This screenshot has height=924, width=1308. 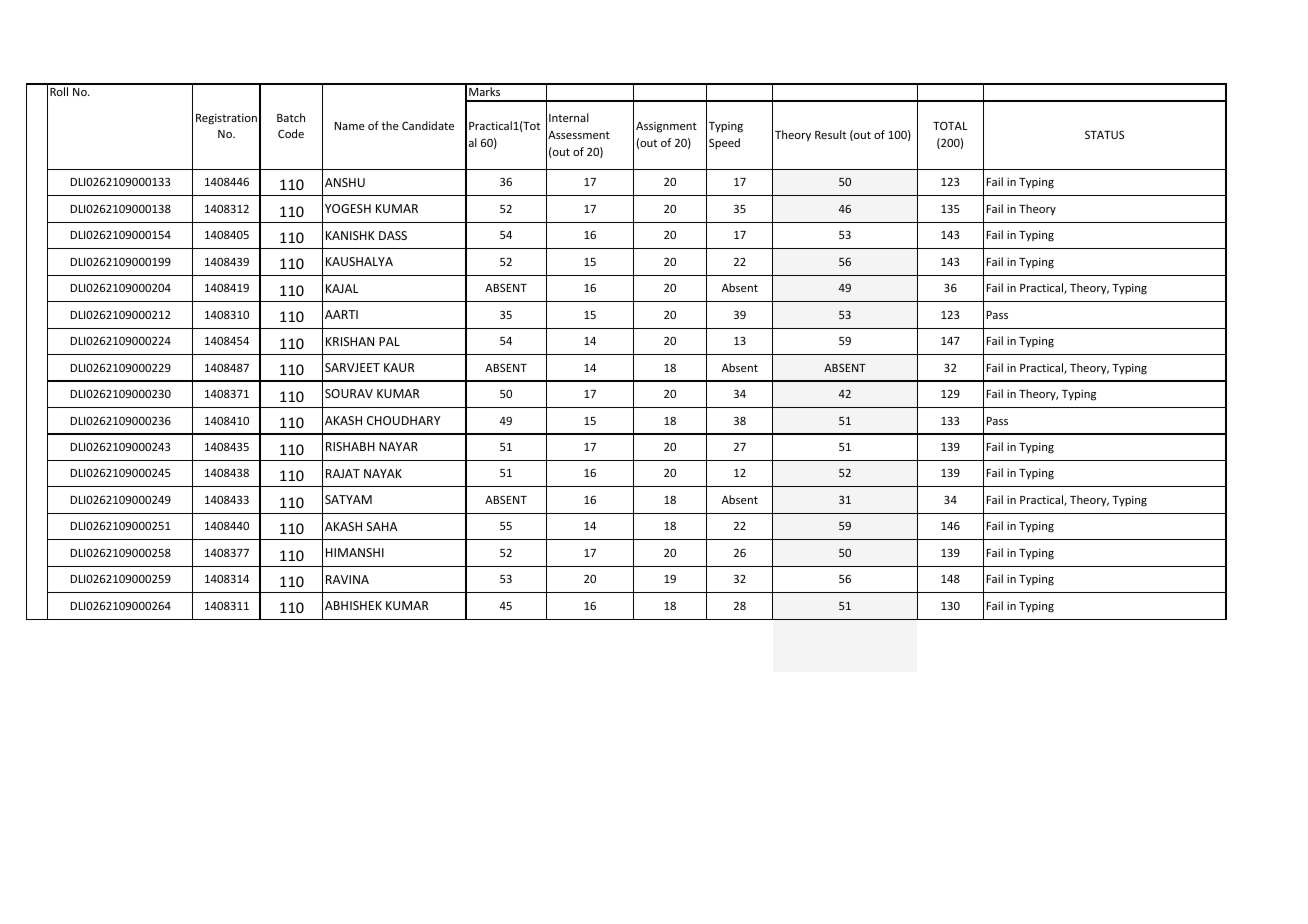 What do you see at coordinates (383, 473) in the screenshot?
I see `NAYAK` at bounding box center [383, 473].
